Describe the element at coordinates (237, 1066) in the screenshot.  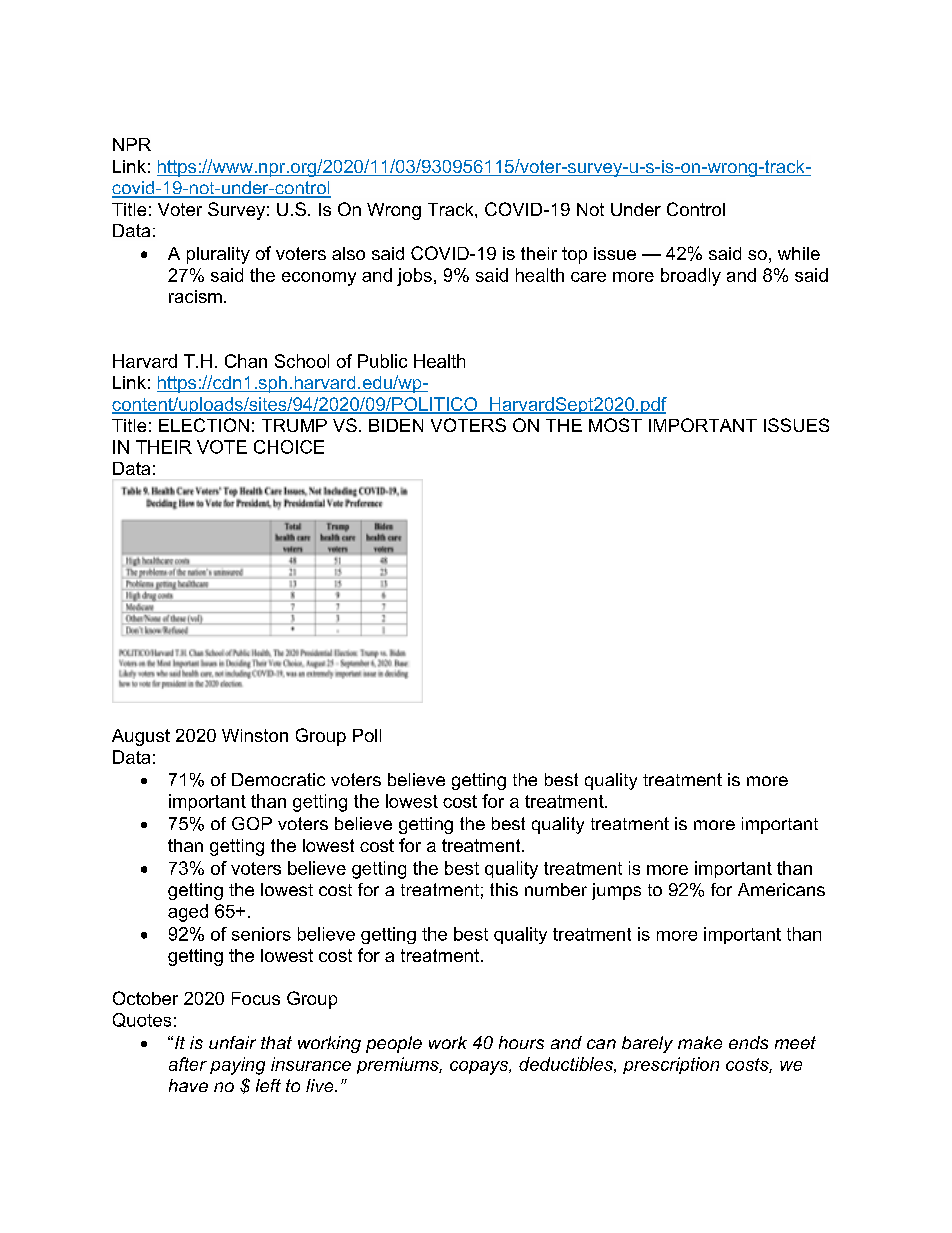
I see `paying` at that location.
